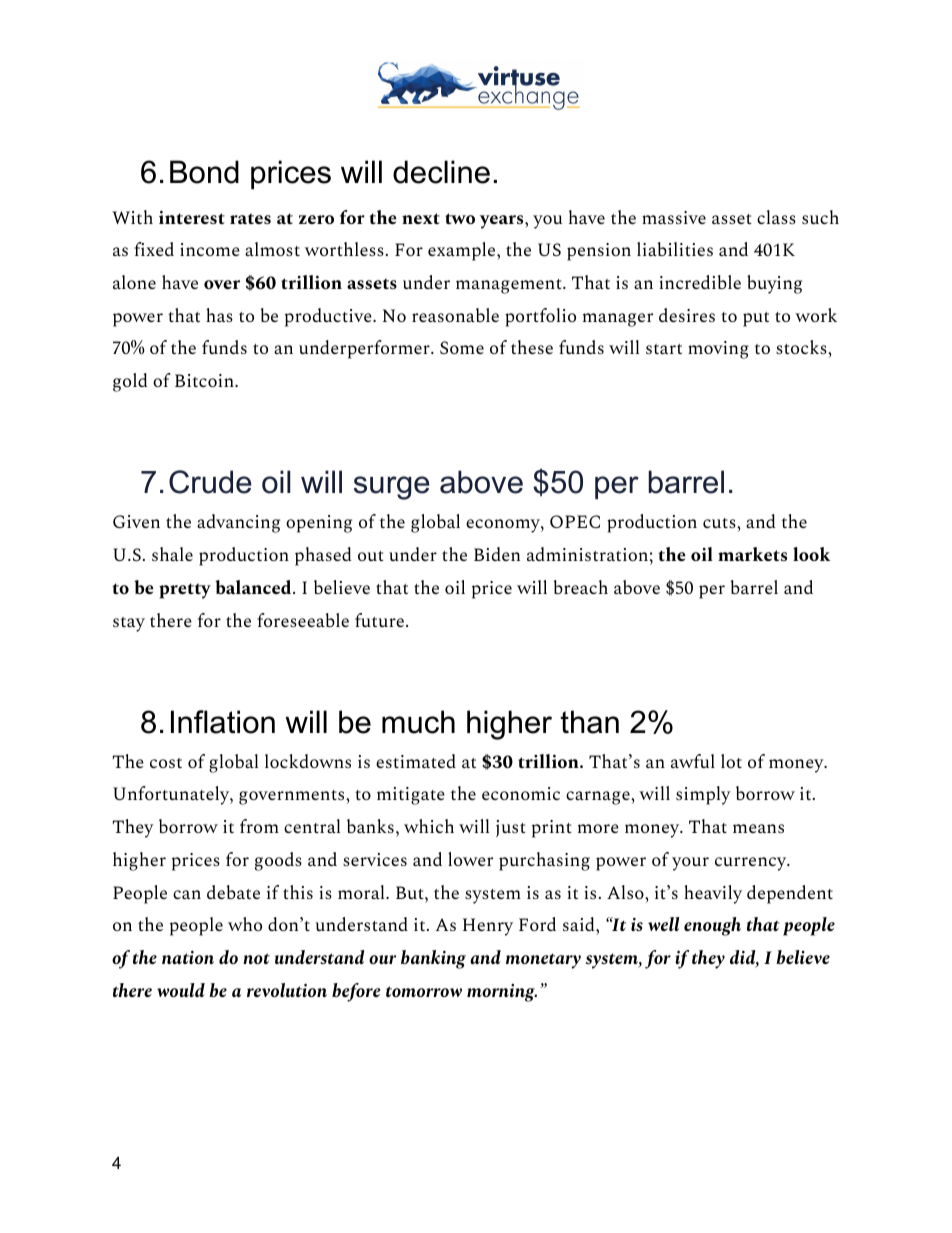 Image resolution: width=952 pixels, height=1233 pixels. What do you see at coordinates (460, 218) in the page?
I see `two` at bounding box center [460, 218].
